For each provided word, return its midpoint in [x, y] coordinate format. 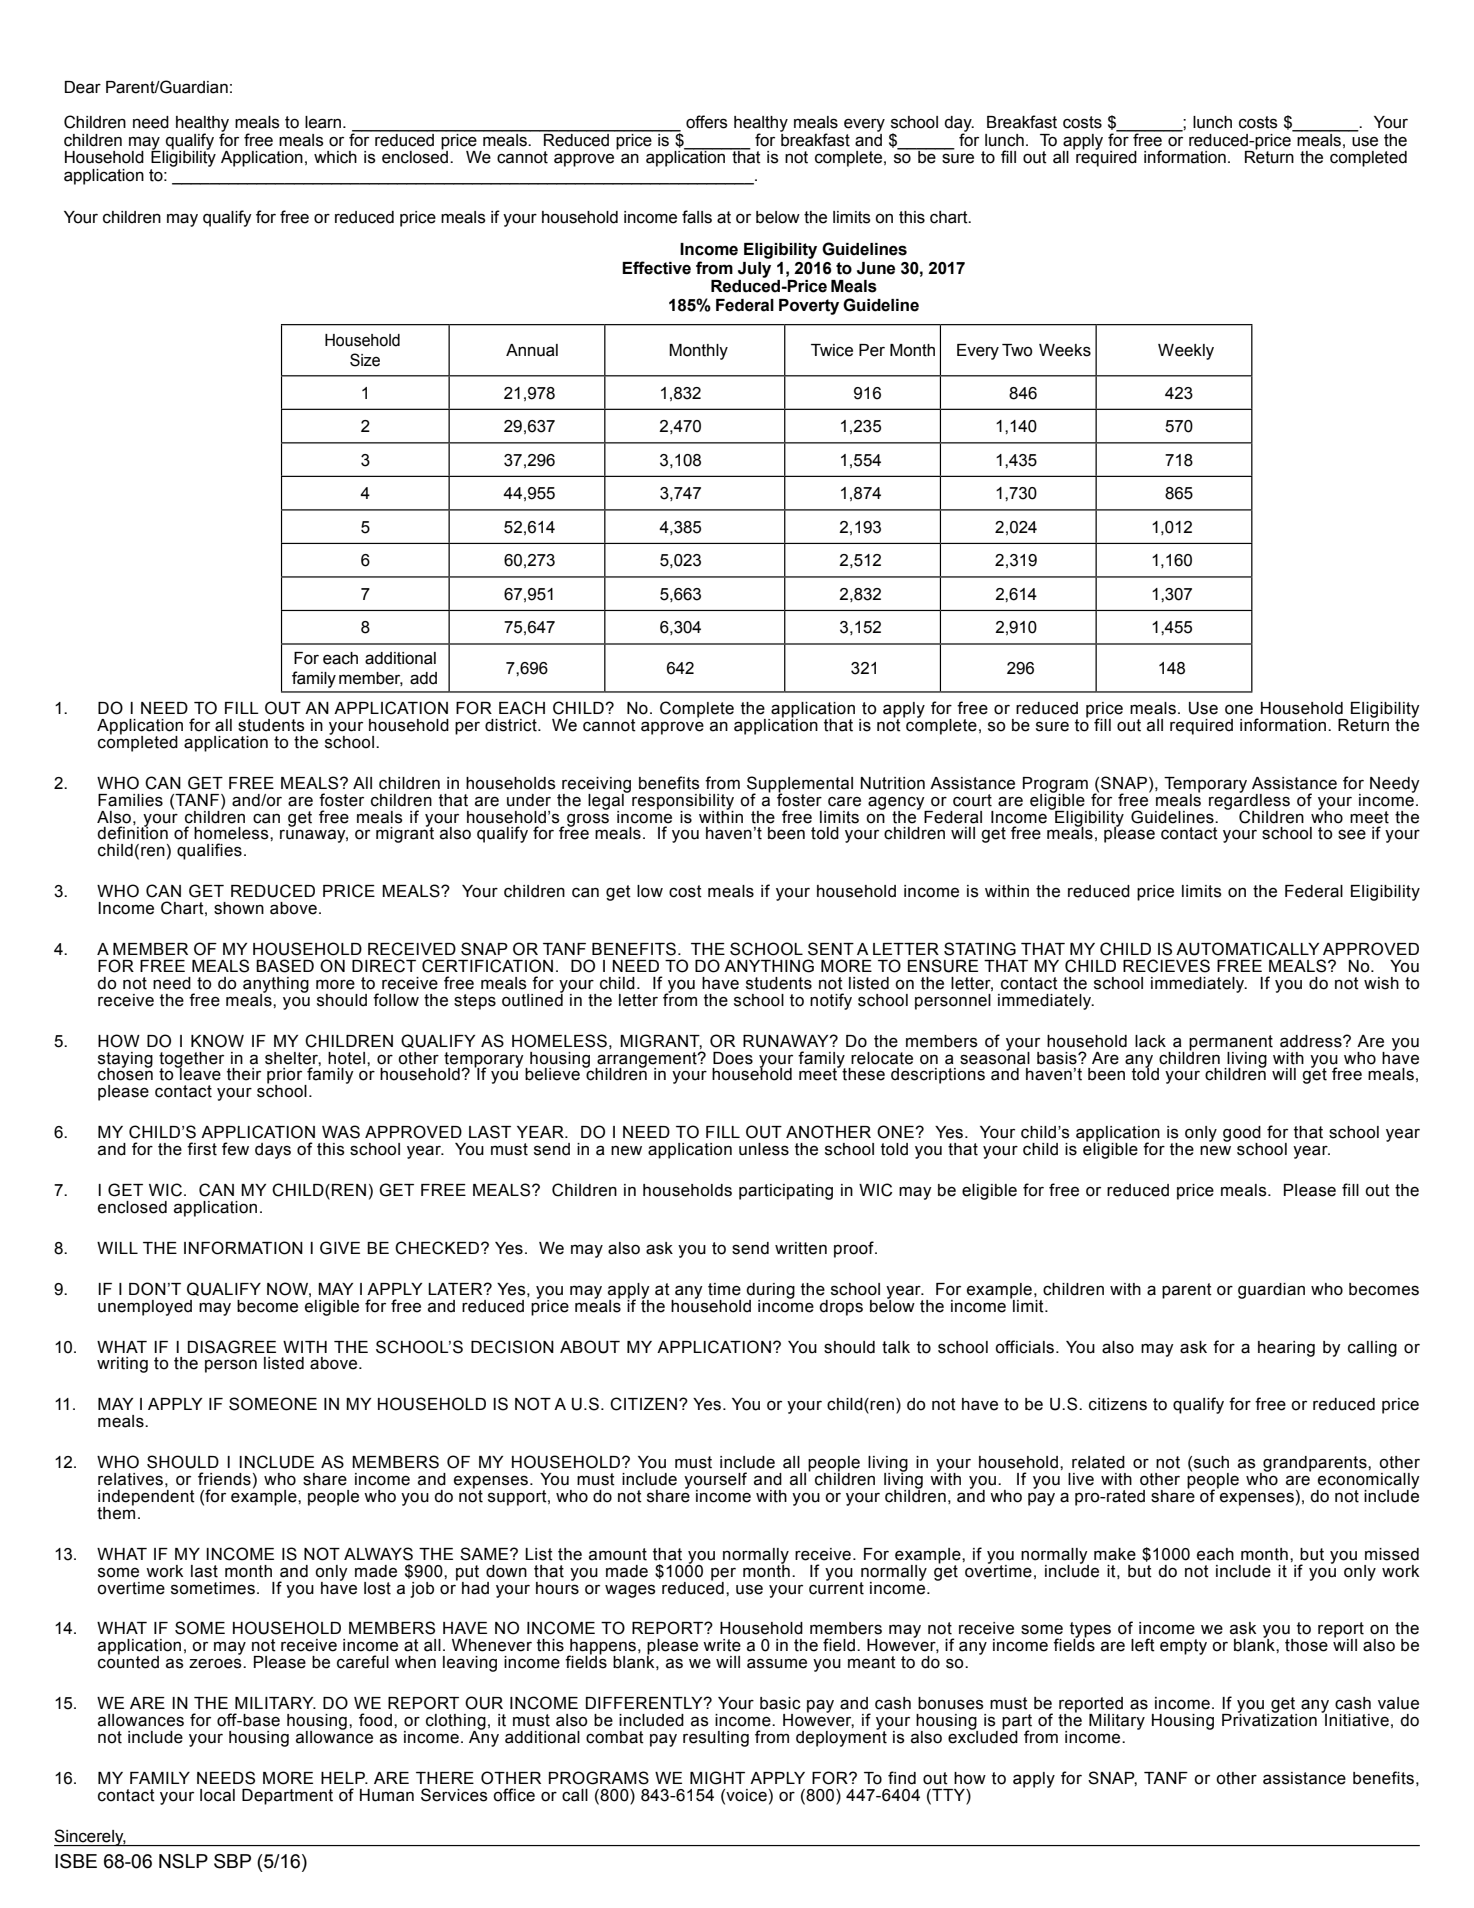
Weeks [1065, 350]
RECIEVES [1166, 966]
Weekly [1186, 352]
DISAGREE [232, 1347]
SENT [831, 949]
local [217, 1795]
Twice [832, 350]
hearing [1286, 1349]
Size [365, 360]
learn [324, 122]
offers [707, 122]
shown [239, 908]
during [770, 1292]
